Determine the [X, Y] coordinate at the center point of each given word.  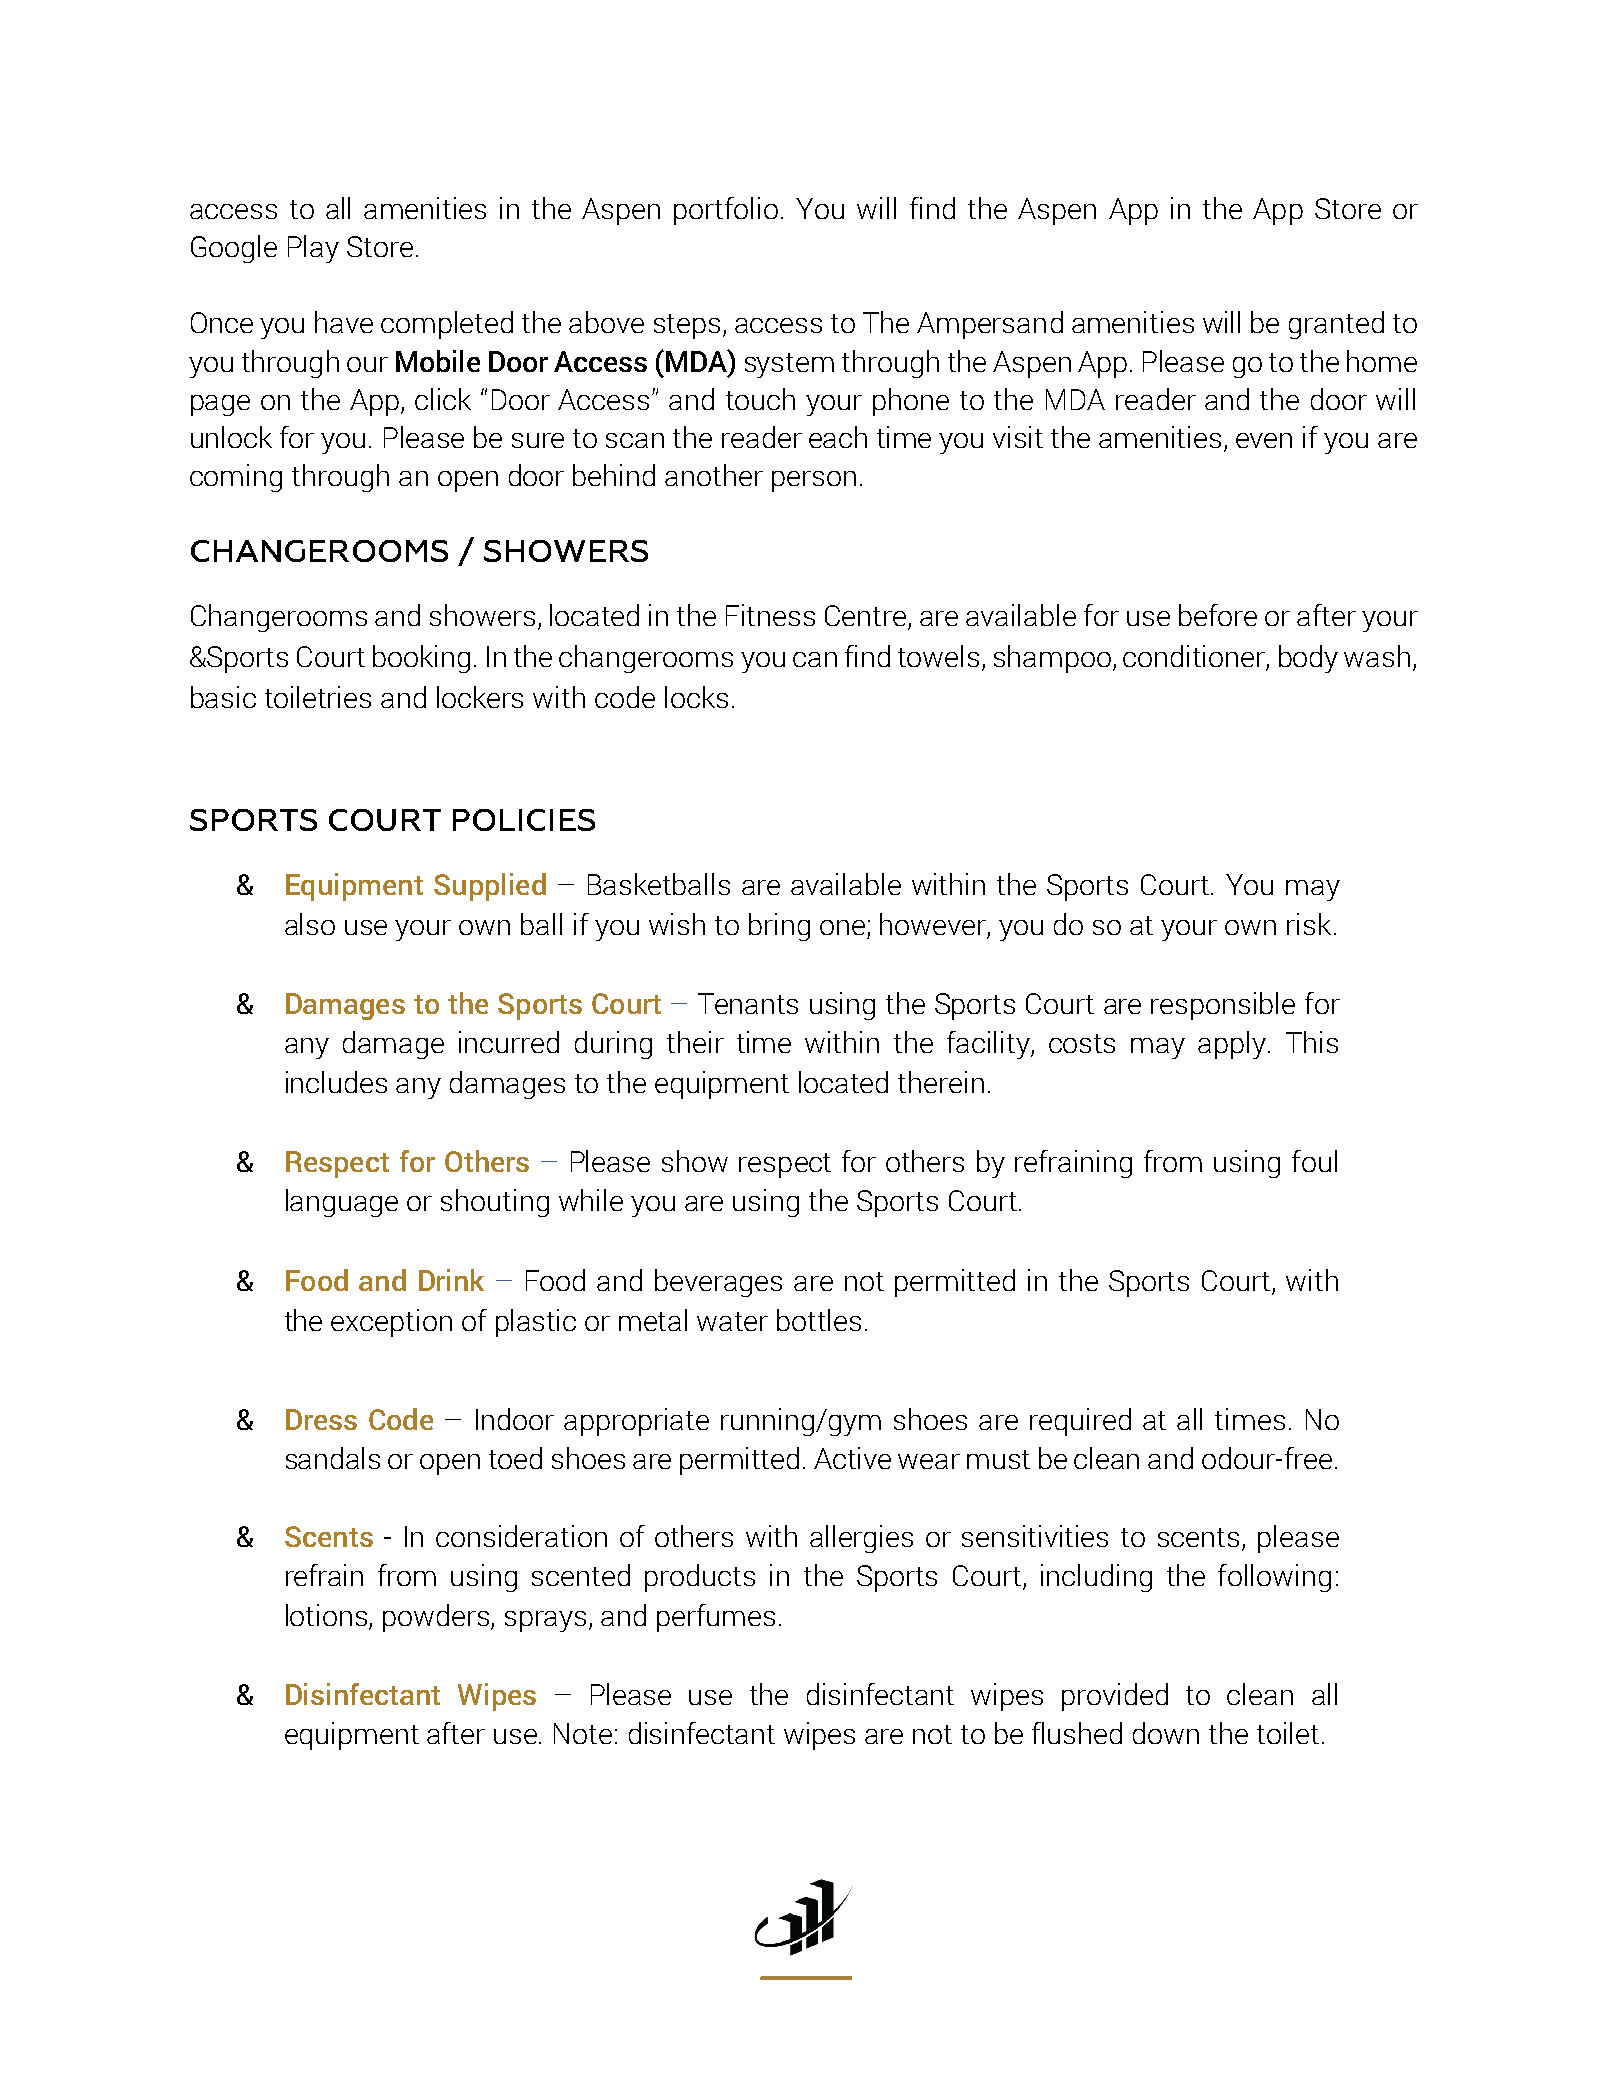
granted [1336, 325]
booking [421, 659]
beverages [718, 1283]
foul [1314, 1161]
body [1308, 659]
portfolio [726, 211]
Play [313, 249]
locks [696, 697]
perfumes [716, 1618]
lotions [326, 1615]
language [342, 1203]
